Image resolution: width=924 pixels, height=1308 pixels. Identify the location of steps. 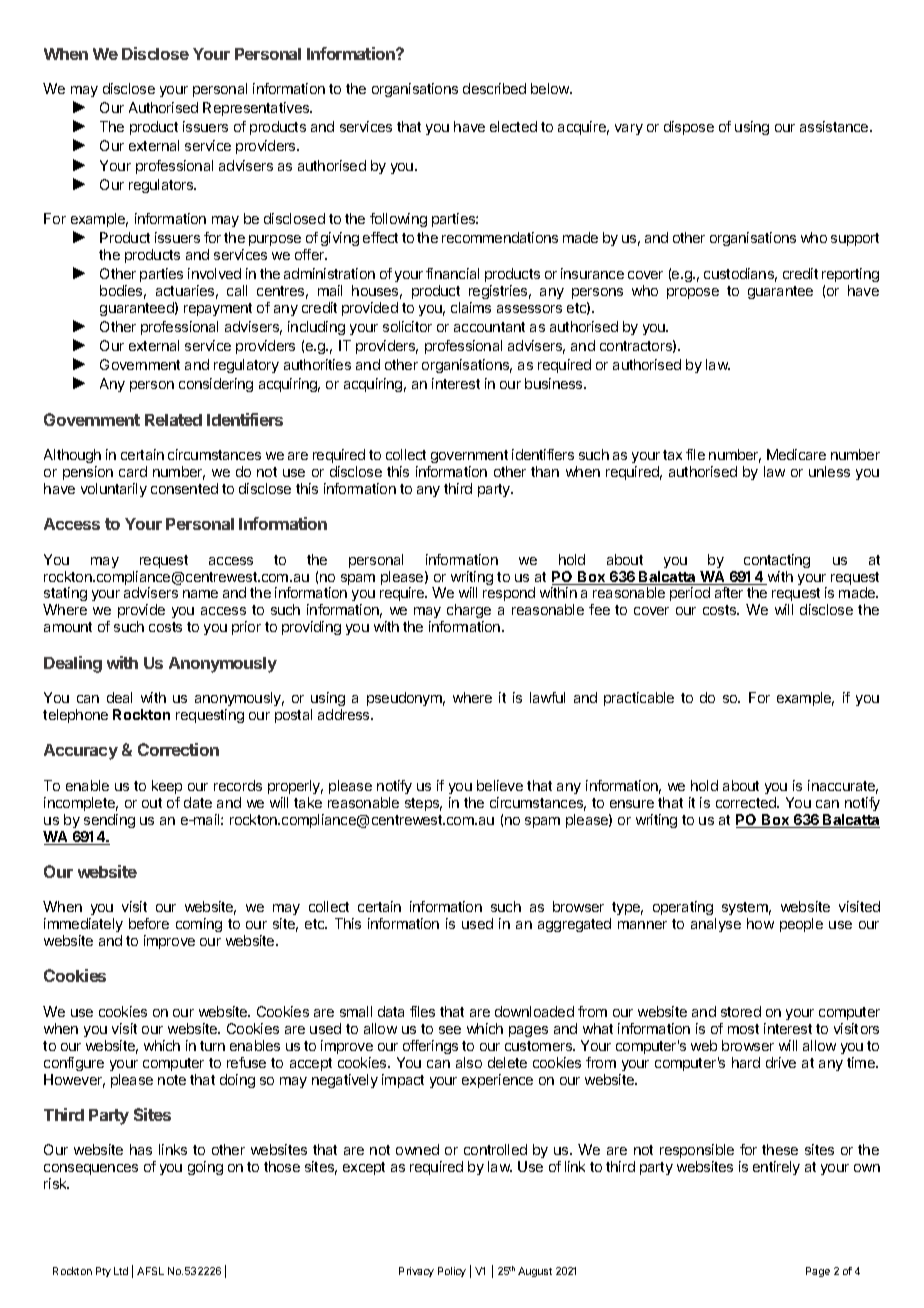
(423, 804).
